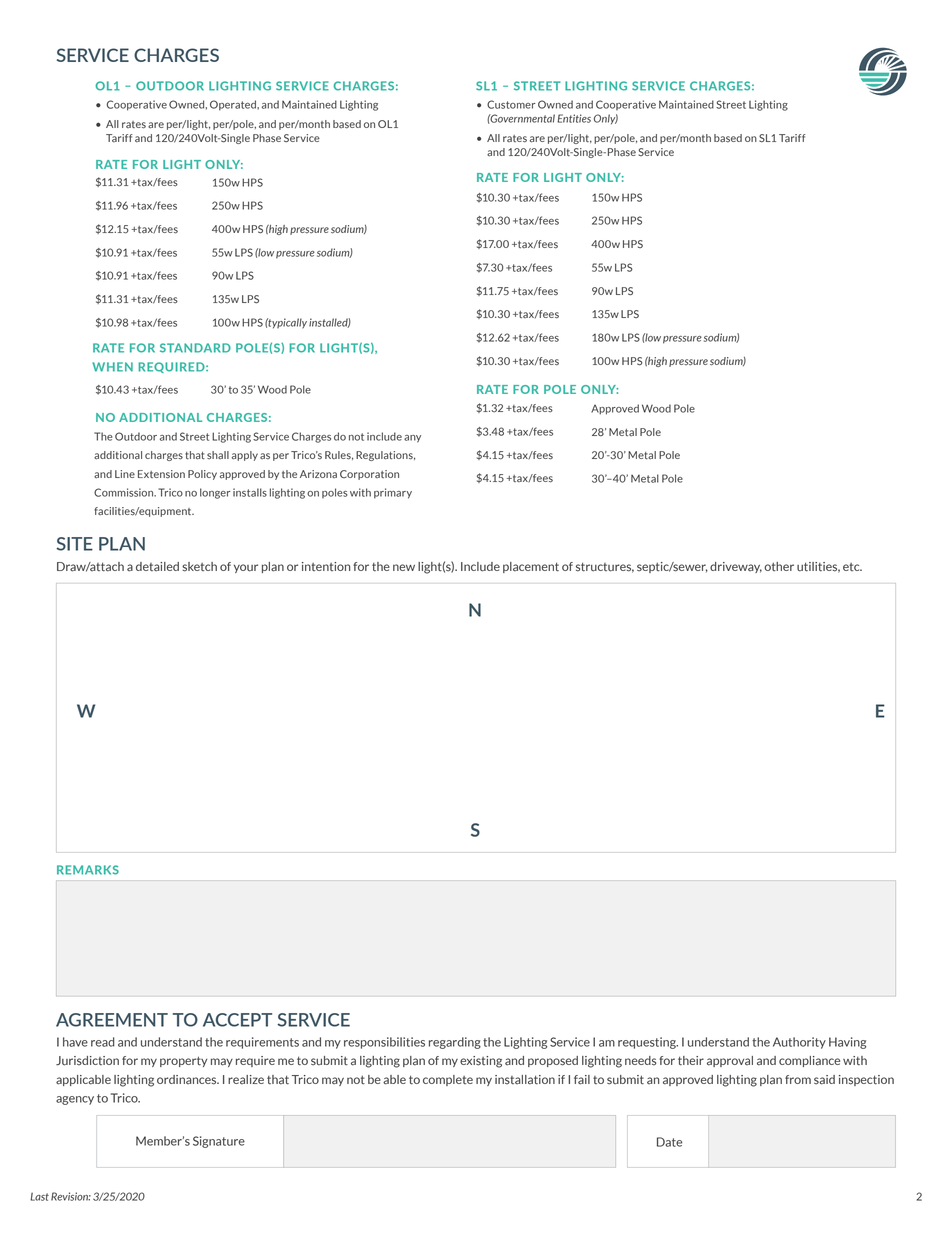 This image has height=1233, width=952. I want to click on Entities, so click(574, 118).
